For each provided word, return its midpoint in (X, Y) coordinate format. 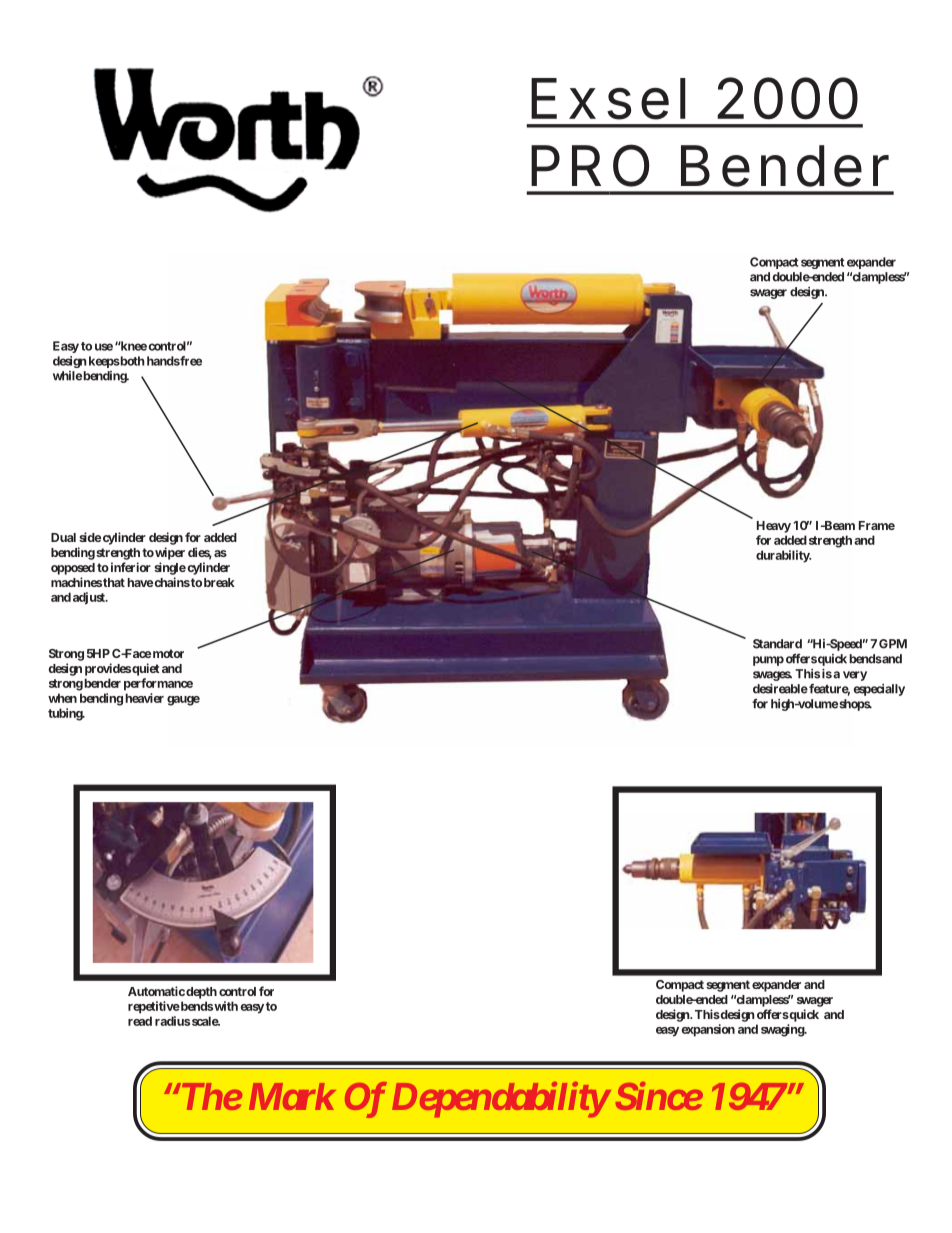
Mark (292, 1096)
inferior (129, 567)
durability (783, 556)
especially (879, 690)
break (219, 582)
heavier (145, 698)
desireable (780, 689)
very (855, 676)
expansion (708, 1030)
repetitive (154, 1007)
